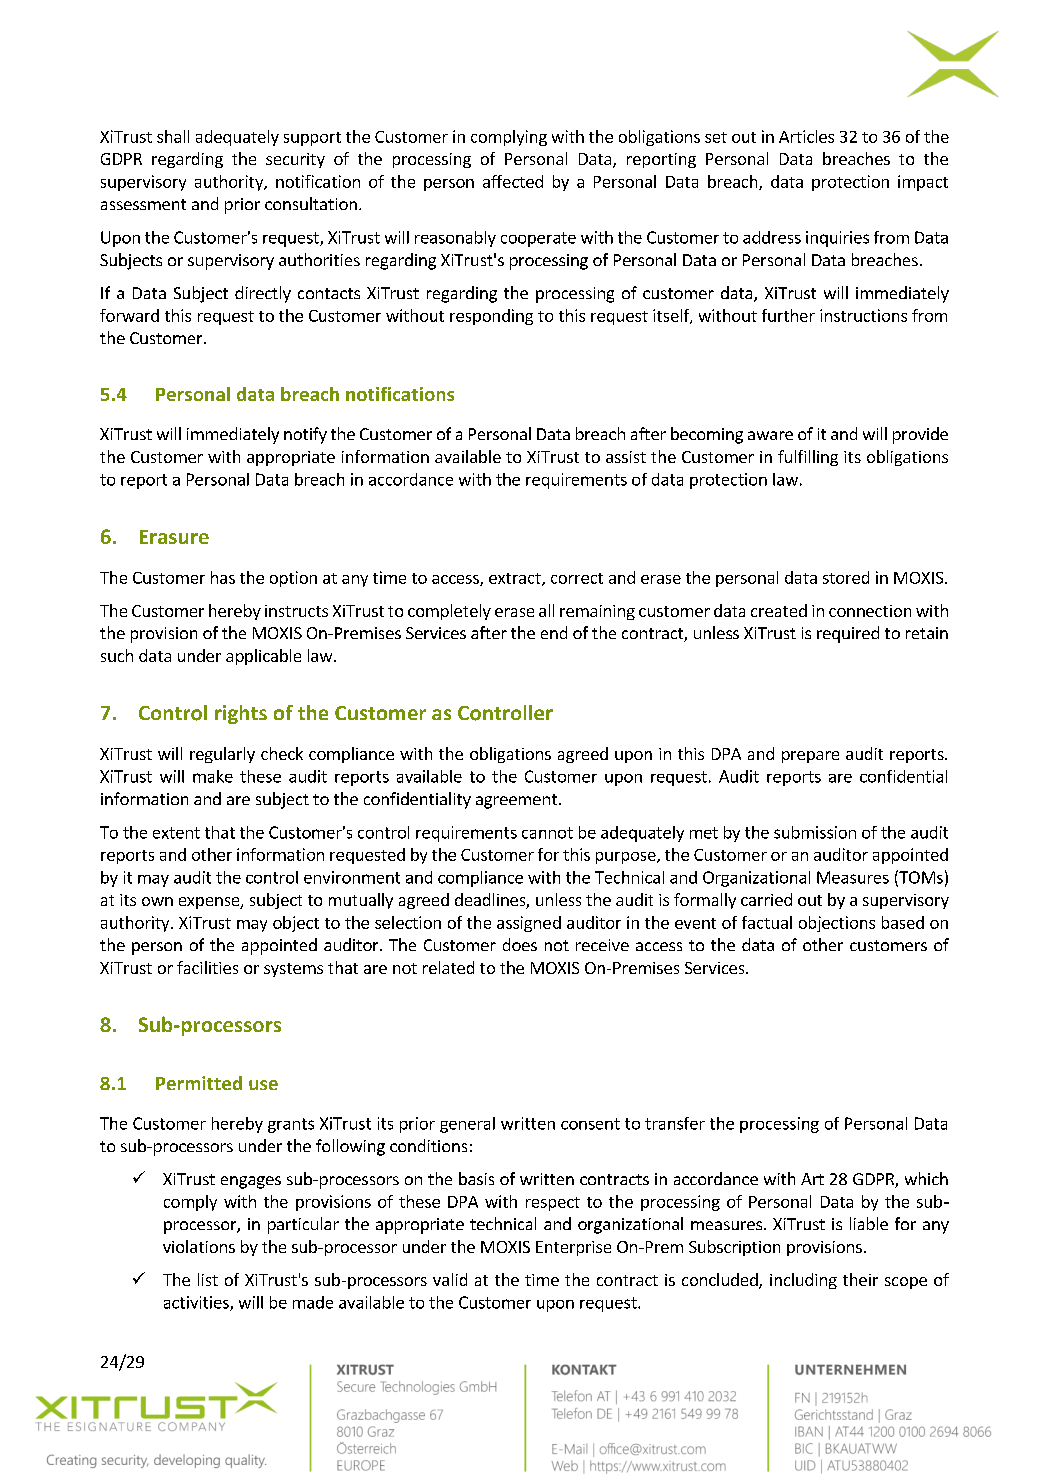 The image size is (1049, 1483). Describe the element at coordinates (815, 832) in the document. I see `submission` at that location.
